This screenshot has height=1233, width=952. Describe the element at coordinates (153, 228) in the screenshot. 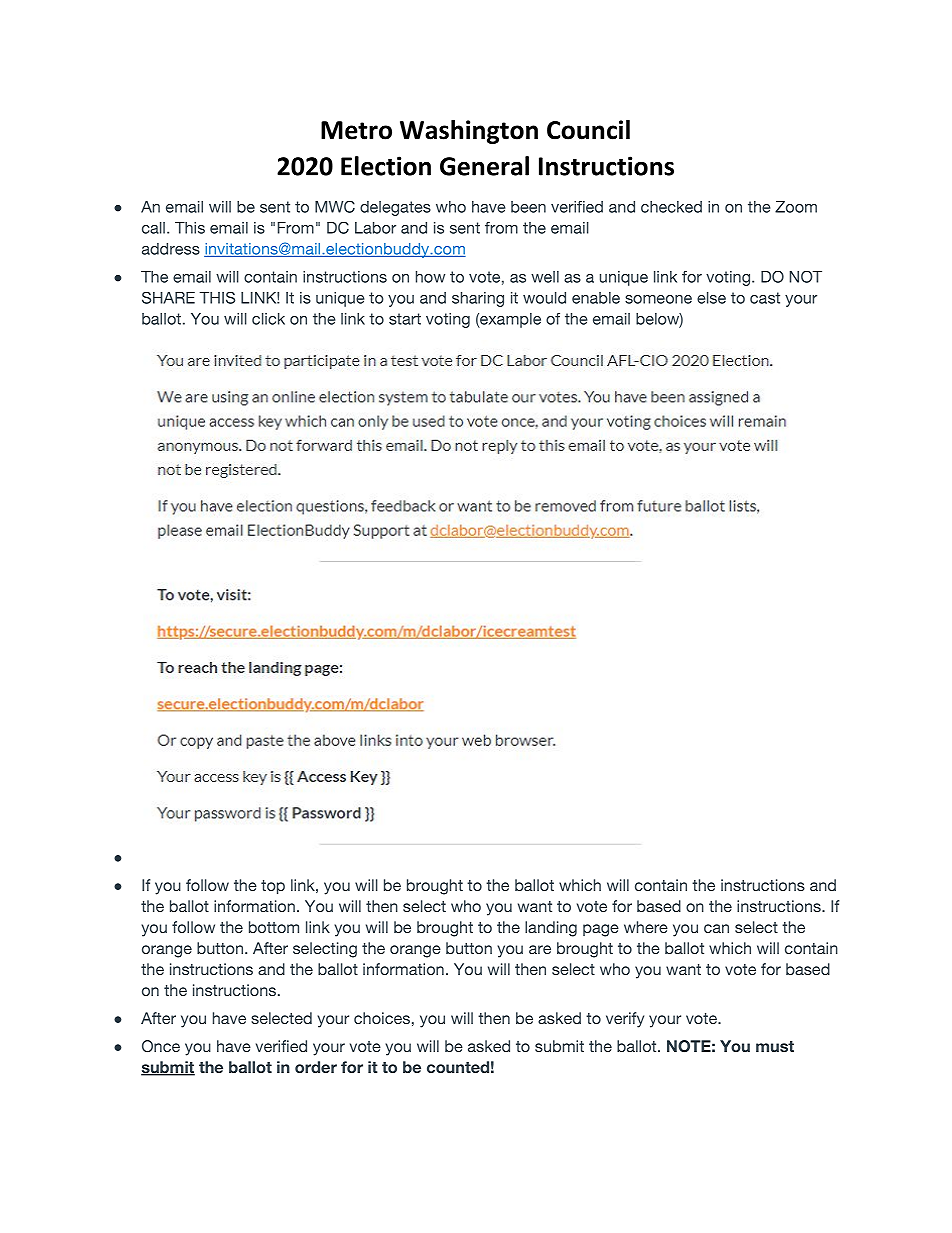

I see `call` at that location.
